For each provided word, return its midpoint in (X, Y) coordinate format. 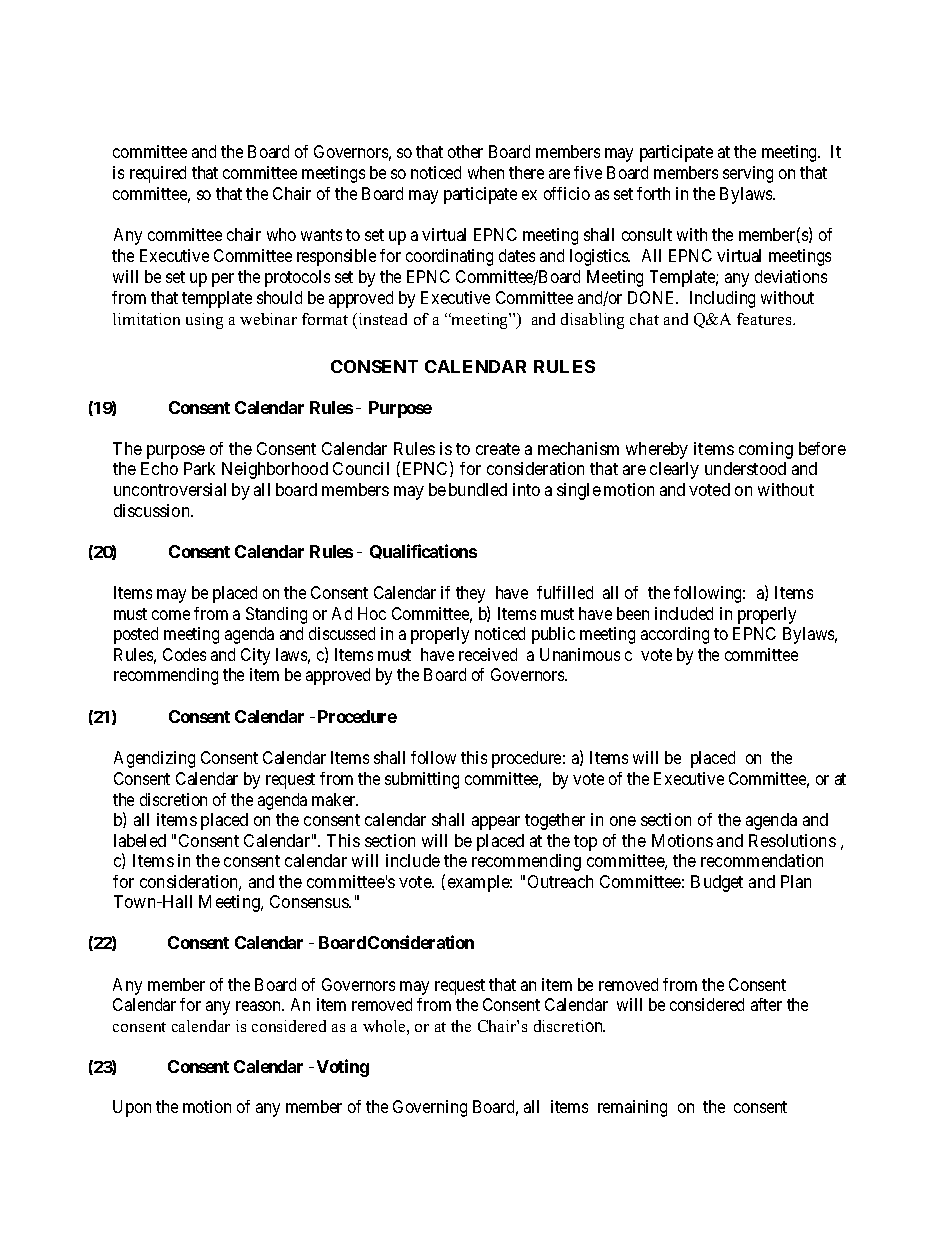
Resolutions (792, 840)
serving (748, 174)
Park (199, 468)
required (158, 174)
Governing (430, 1108)
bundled (478, 489)
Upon (132, 1108)
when (486, 172)
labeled (140, 840)
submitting (422, 780)
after (766, 1004)
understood (745, 468)
